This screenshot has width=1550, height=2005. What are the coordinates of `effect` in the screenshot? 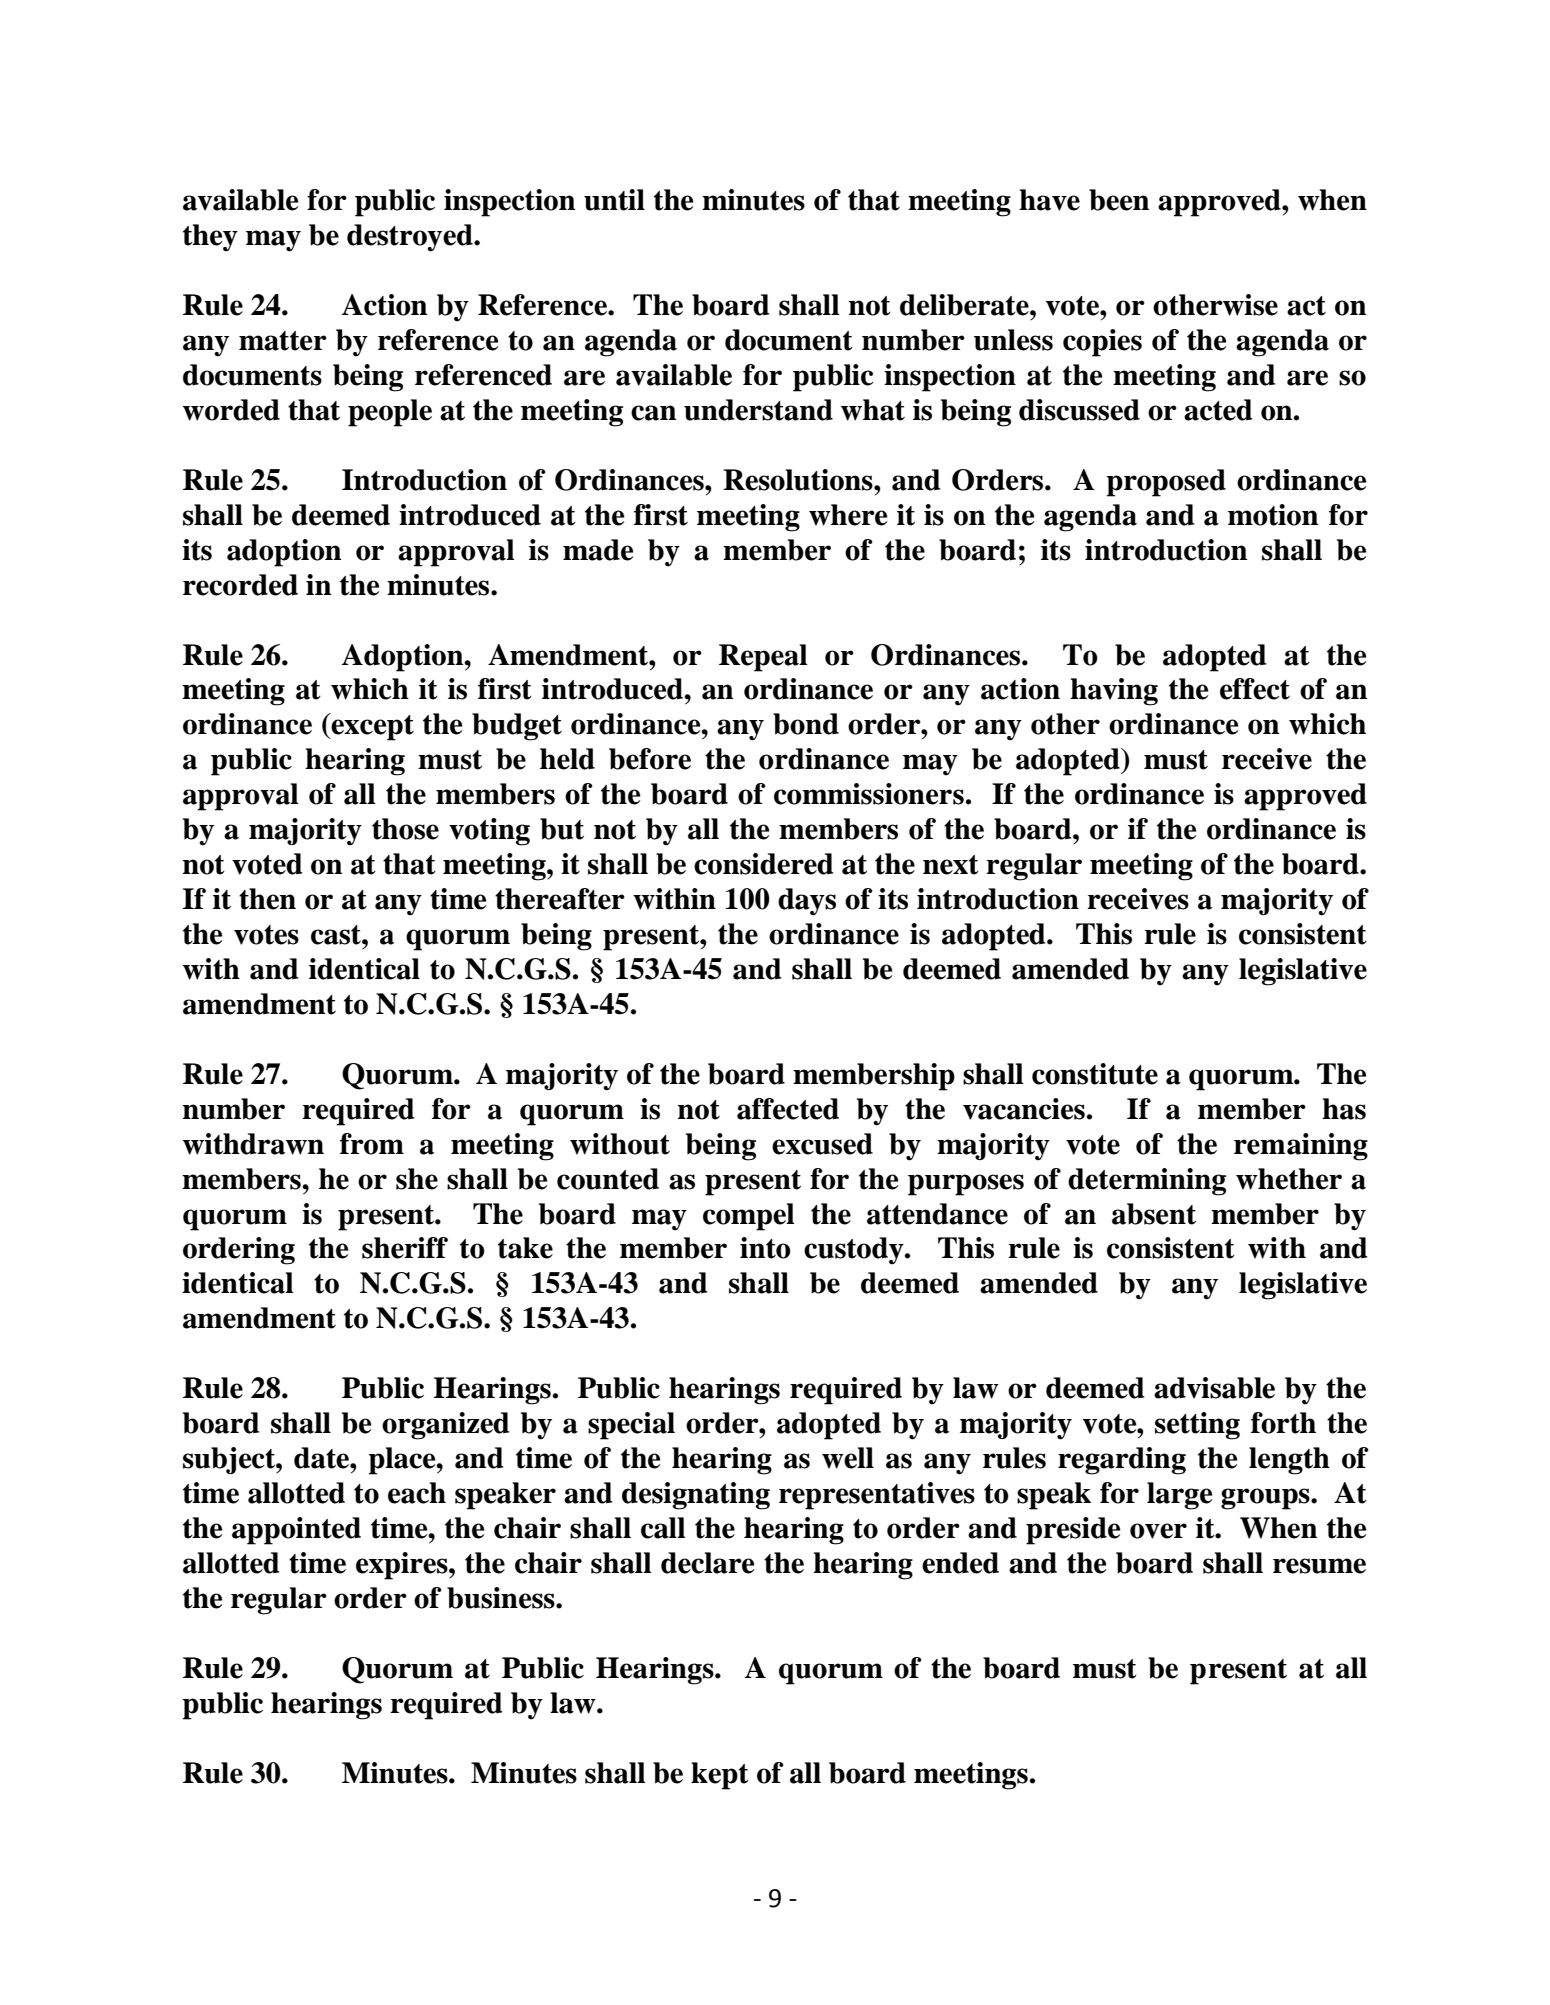 It's located at (1255, 689).
